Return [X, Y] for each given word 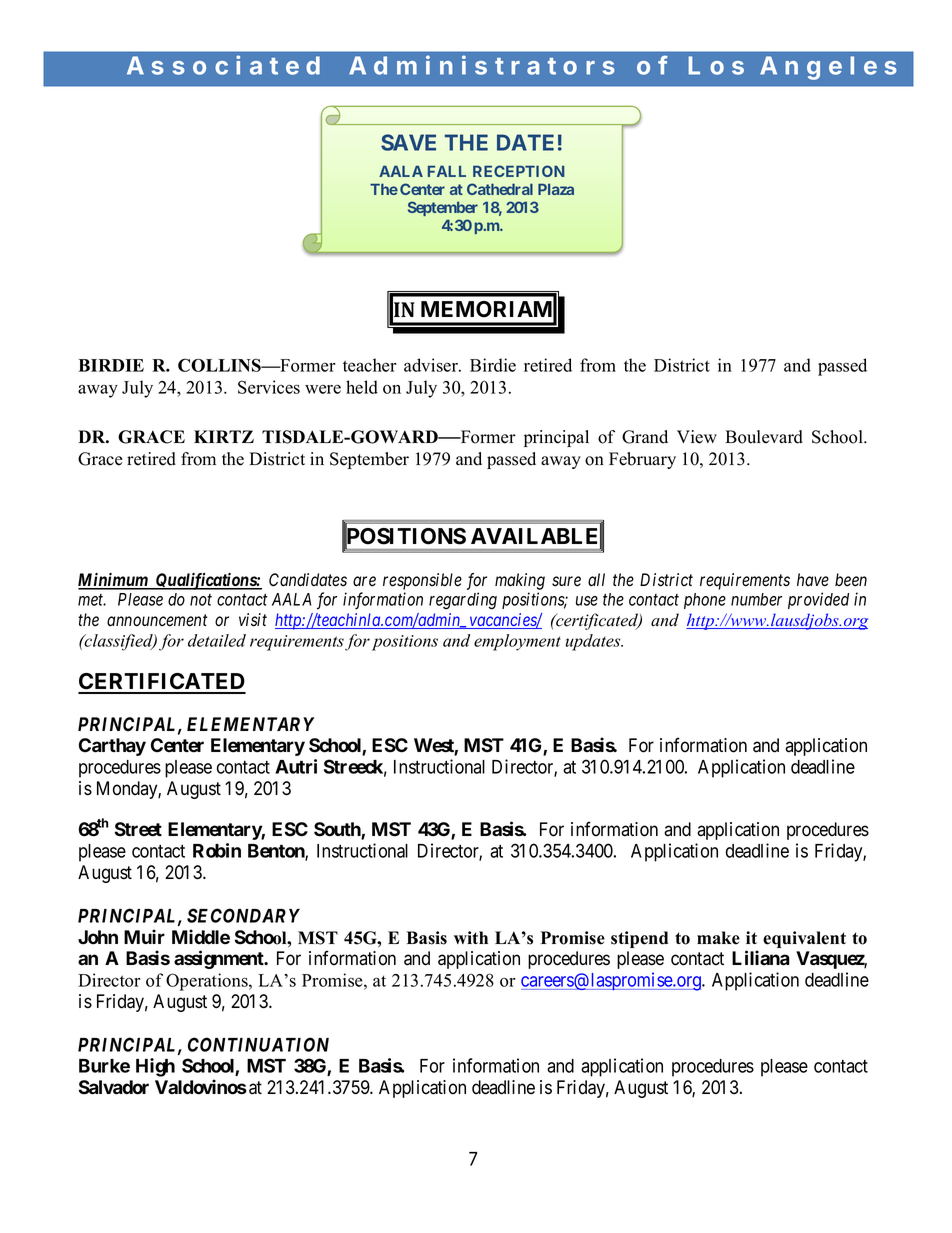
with [471, 937]
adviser [432, 365]
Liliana [761, 958]
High [155, 1067]
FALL [447, 171]
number [756, 599]
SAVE [408, 142]
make [718, 938]
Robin [217, 850]
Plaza [556, 189]
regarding [463, 601]
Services [269, 387]
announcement [157, 620]
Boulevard [764, 437]
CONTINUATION [258, 1044]
